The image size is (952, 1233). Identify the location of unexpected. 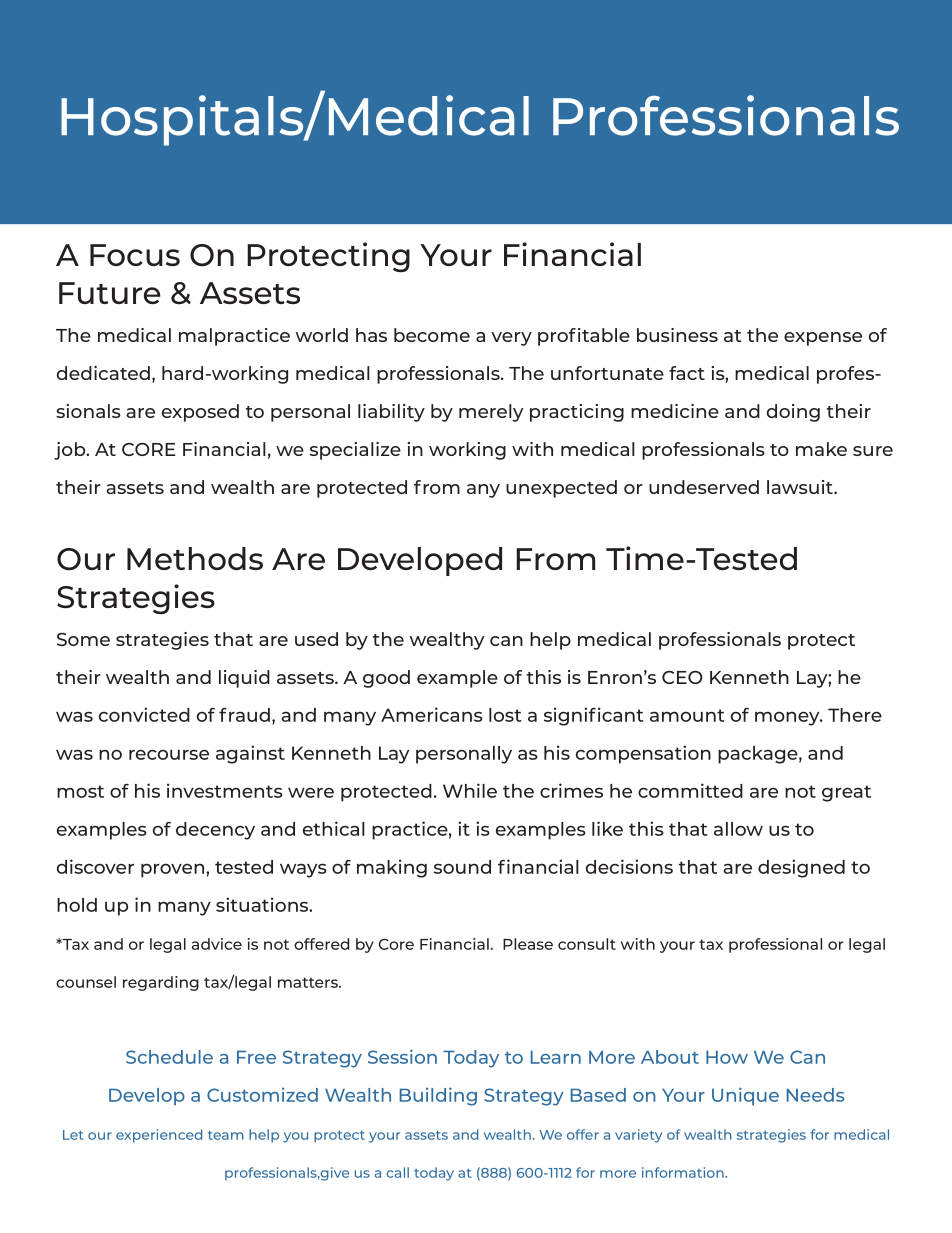
(561, 489).
